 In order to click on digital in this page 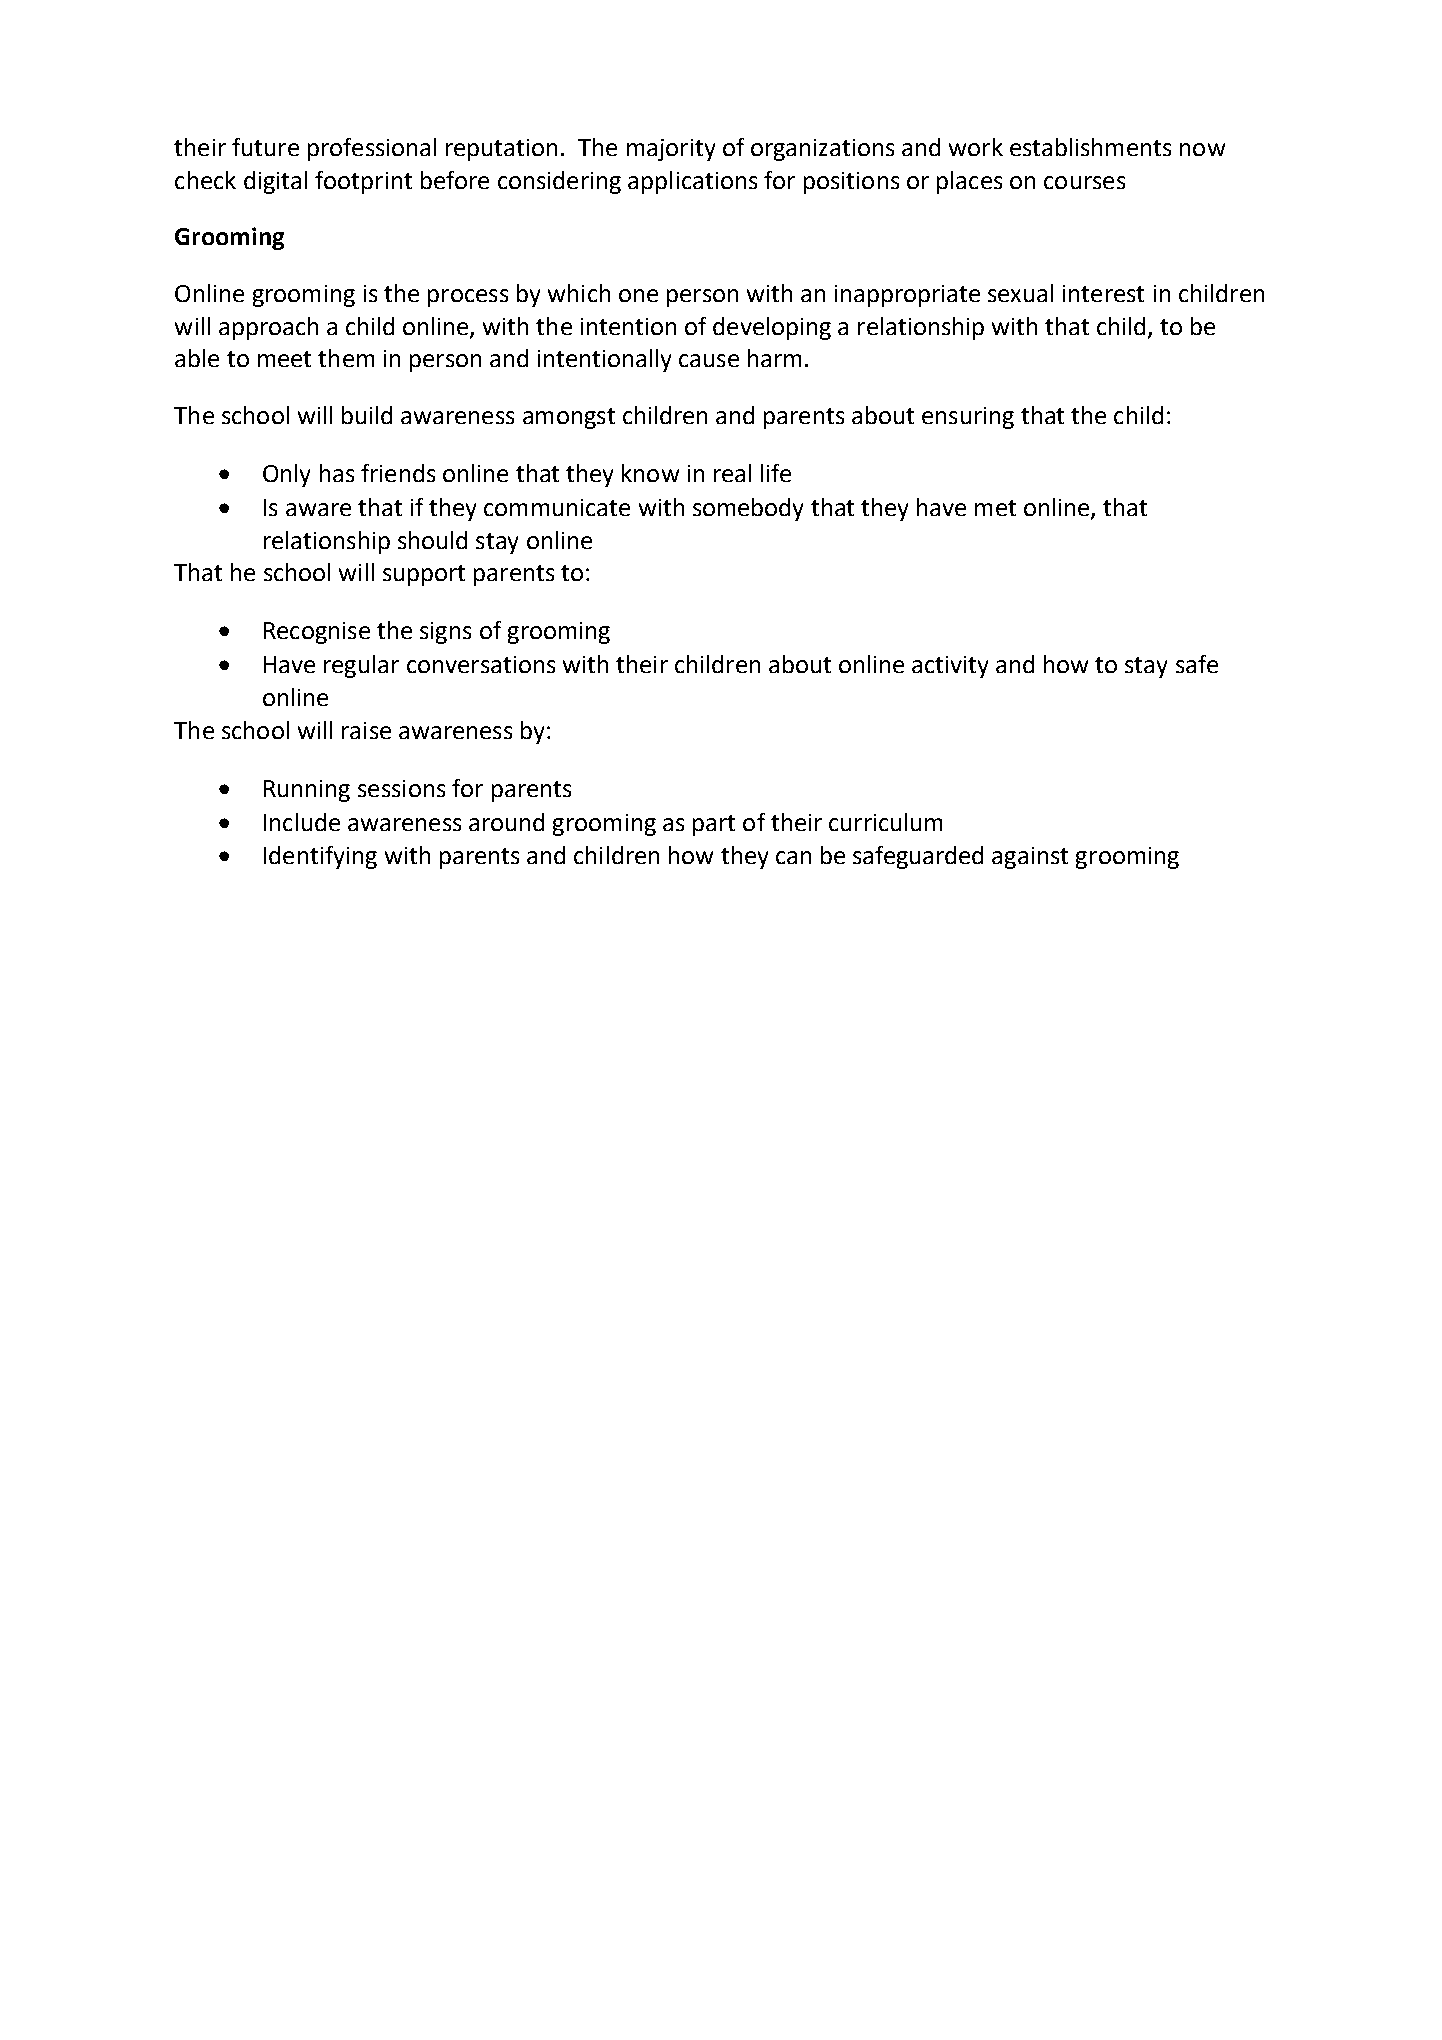, I will do `click(275, 182)`.
